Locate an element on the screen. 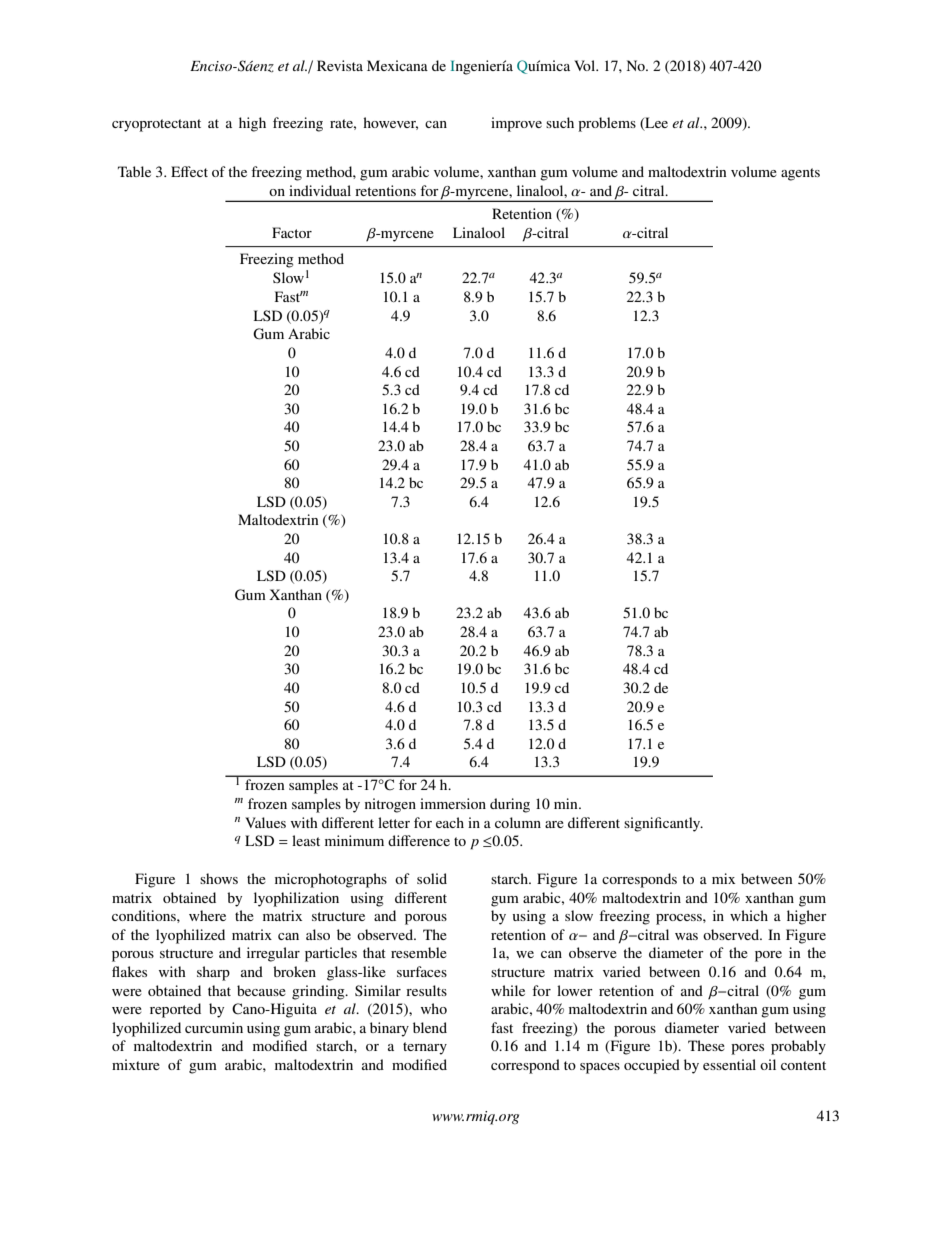  individual is located at coordinates (320, 190).
